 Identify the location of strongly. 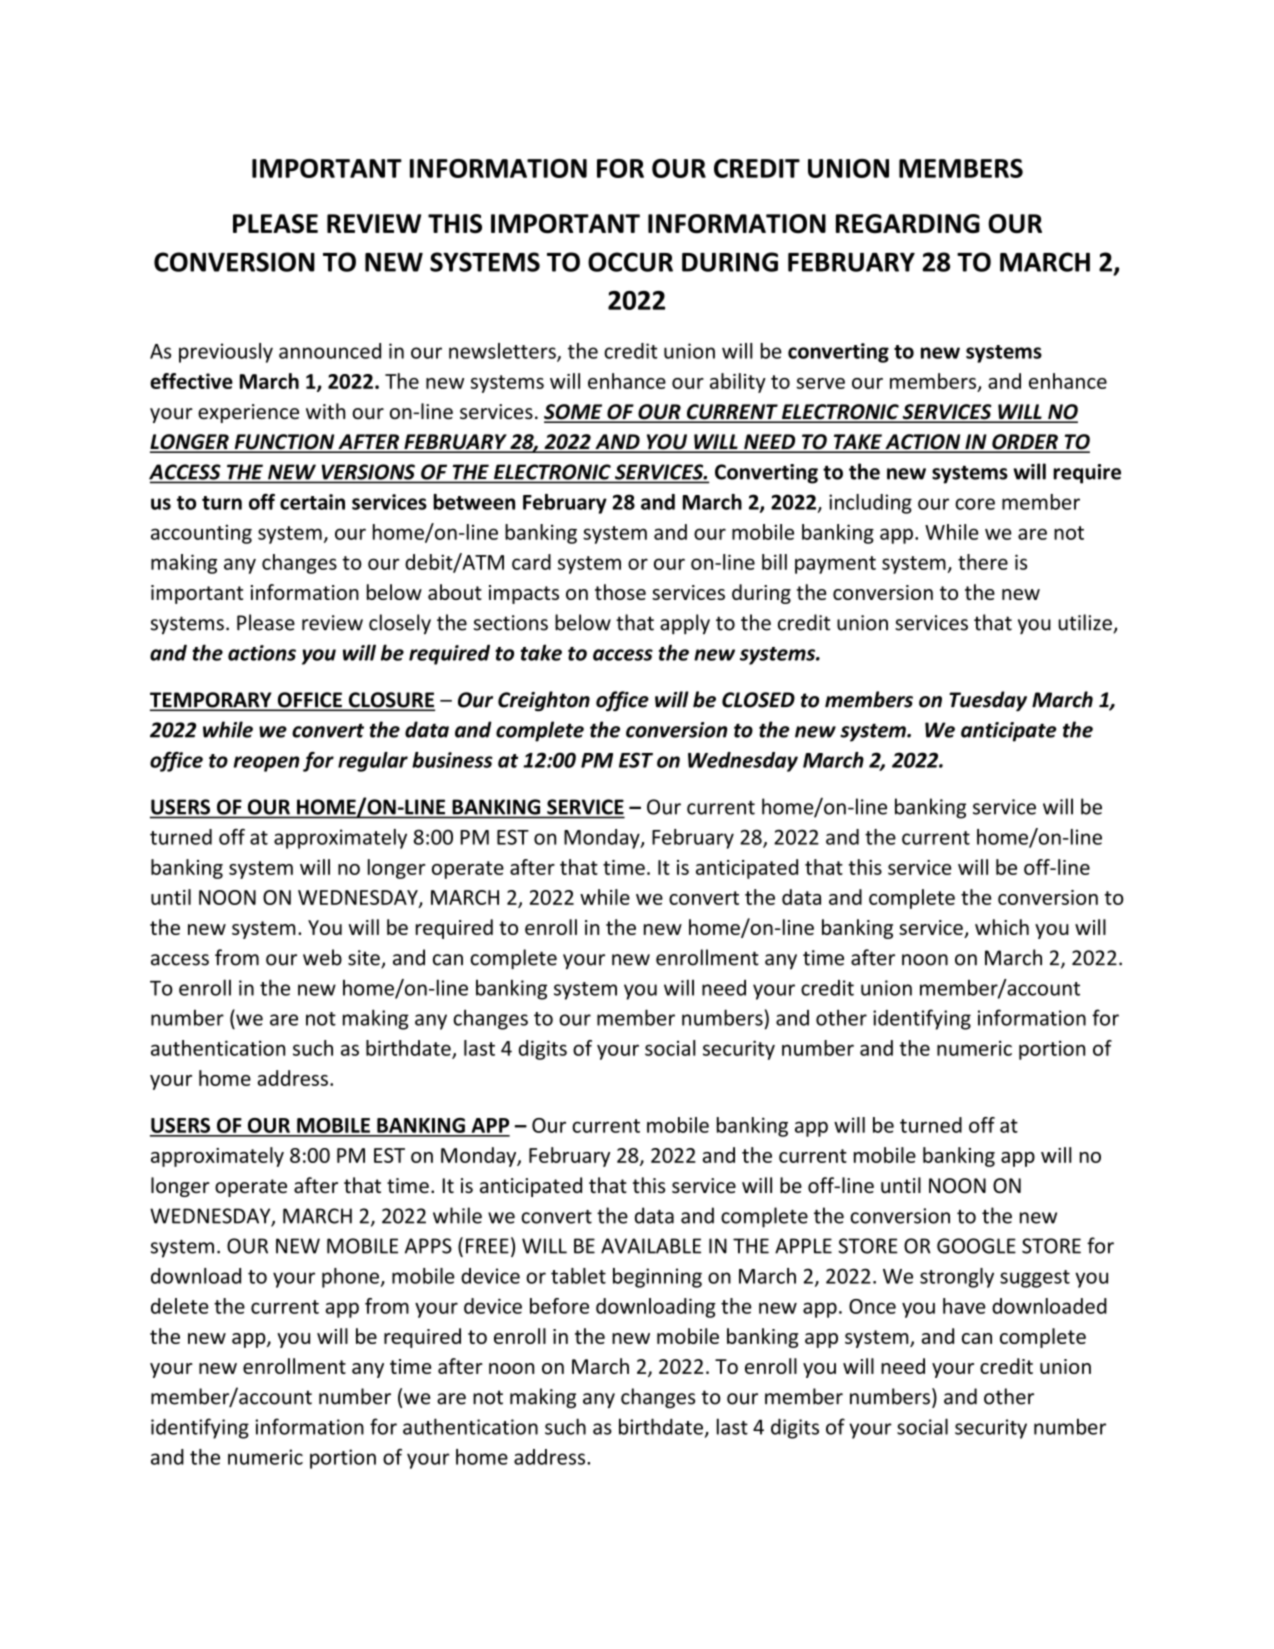
(957, 1278).
